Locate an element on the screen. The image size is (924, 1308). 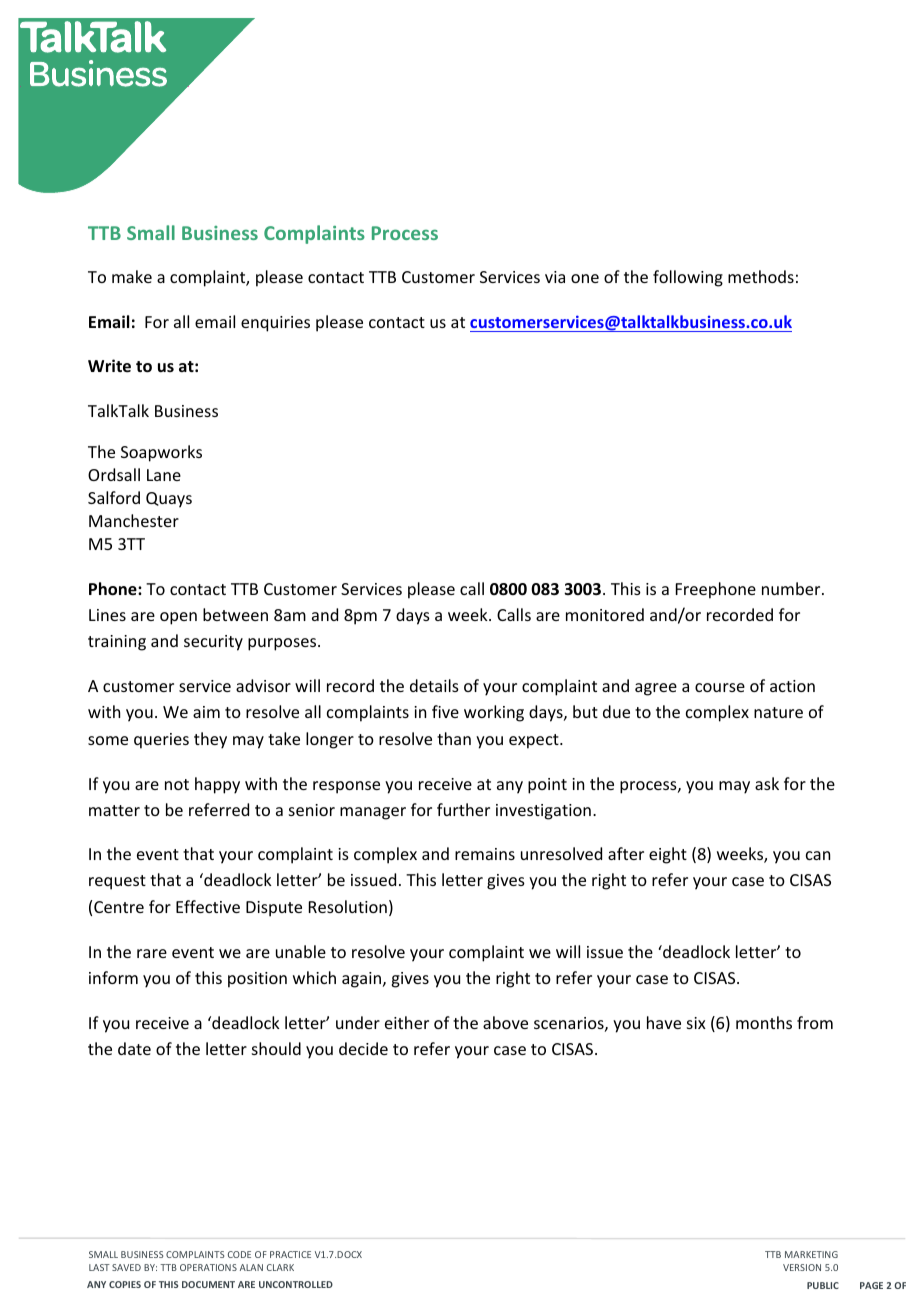
methods is located at coordinates (761, 276).
